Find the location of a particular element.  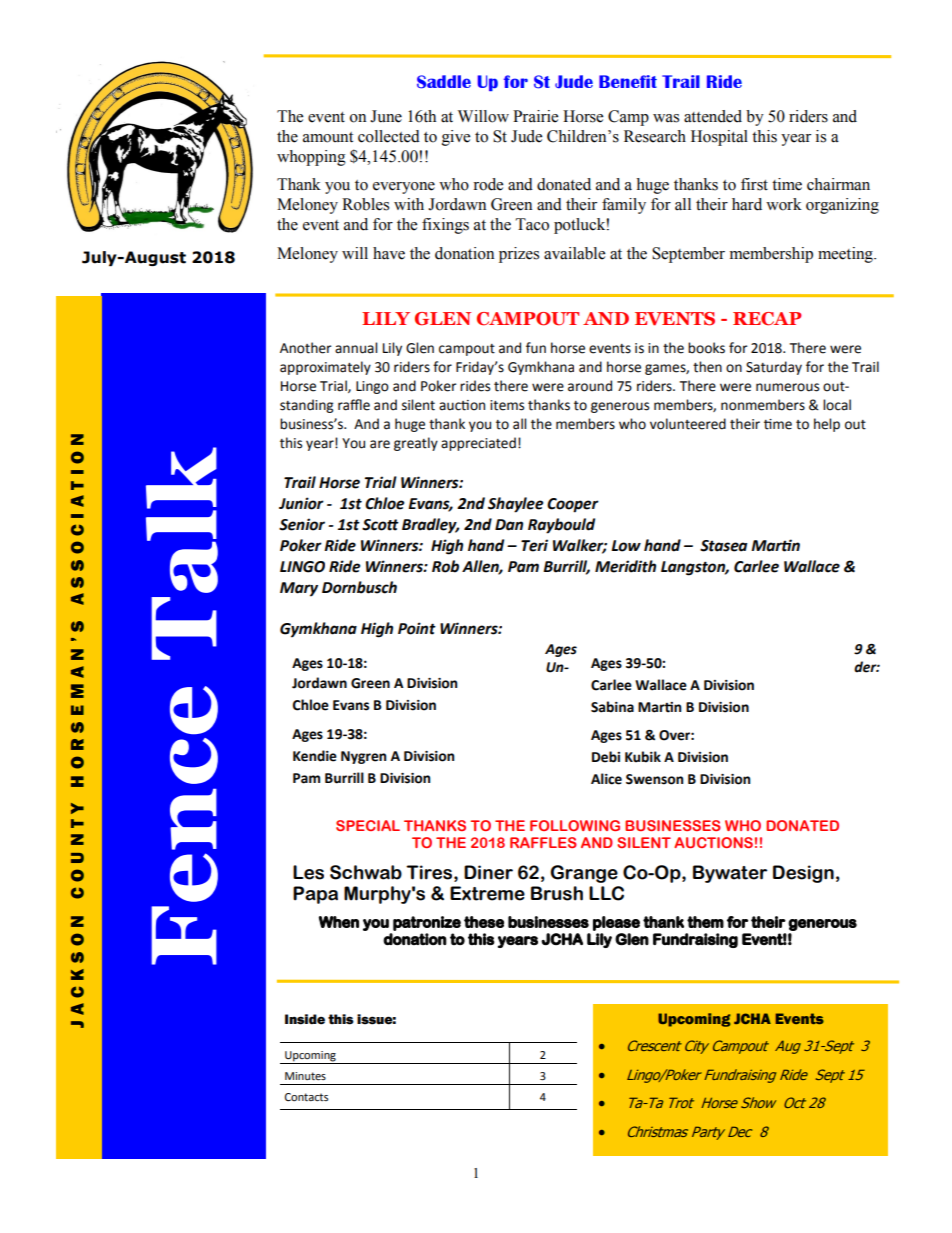

Design is located at coordinates (803, 874).
